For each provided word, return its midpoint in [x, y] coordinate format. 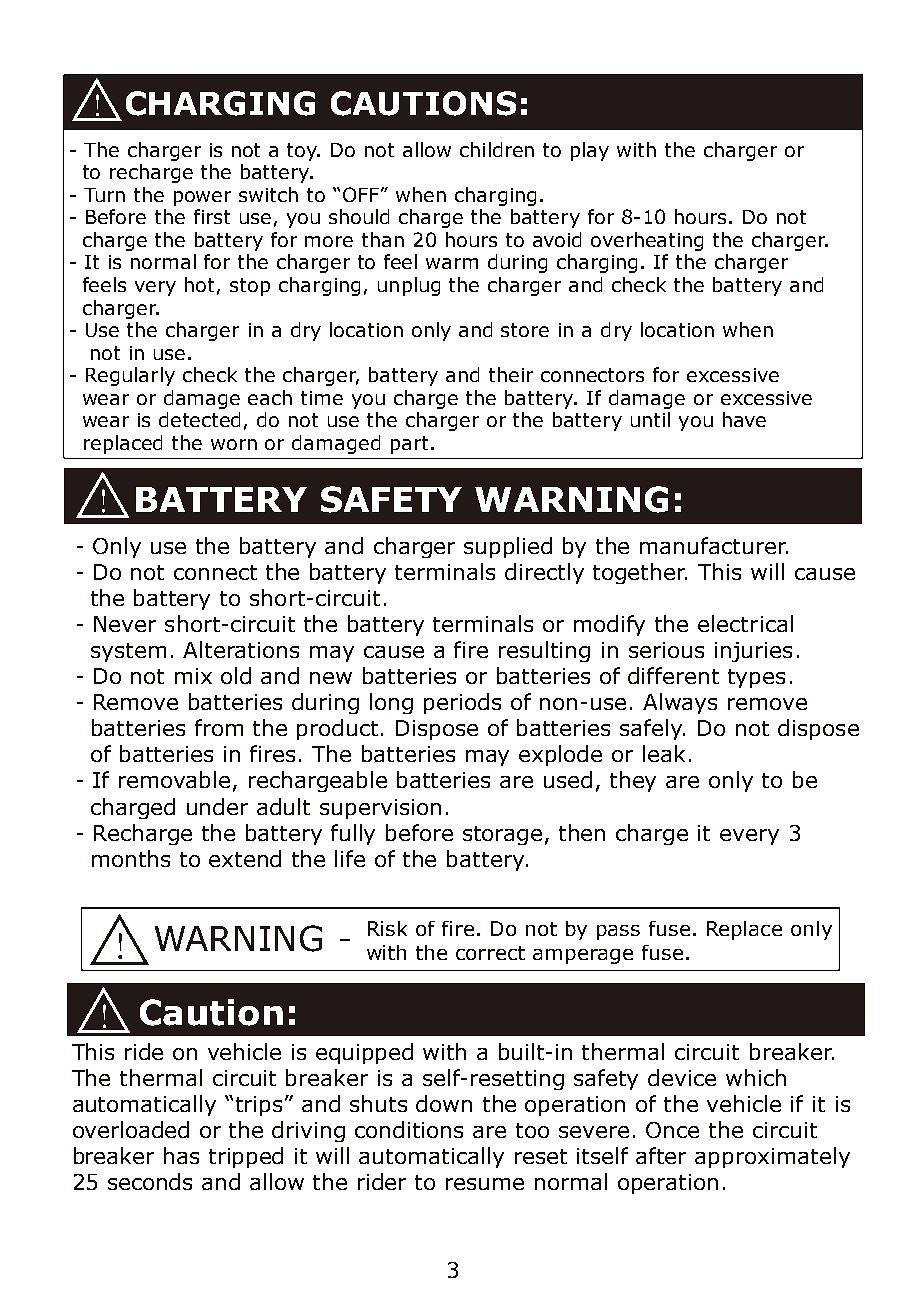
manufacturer [714, 545]
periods [462, 703]
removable [174, 779]
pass [618, 932]
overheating [647, 241]
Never [125, 624]
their [511, 374]
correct [490, 953]
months [131, 858]
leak [664, 753]
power [202, 198]
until [650, 419]
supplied [508, 547]
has [181, 1155]
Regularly [130, 376]
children [497, 149]
